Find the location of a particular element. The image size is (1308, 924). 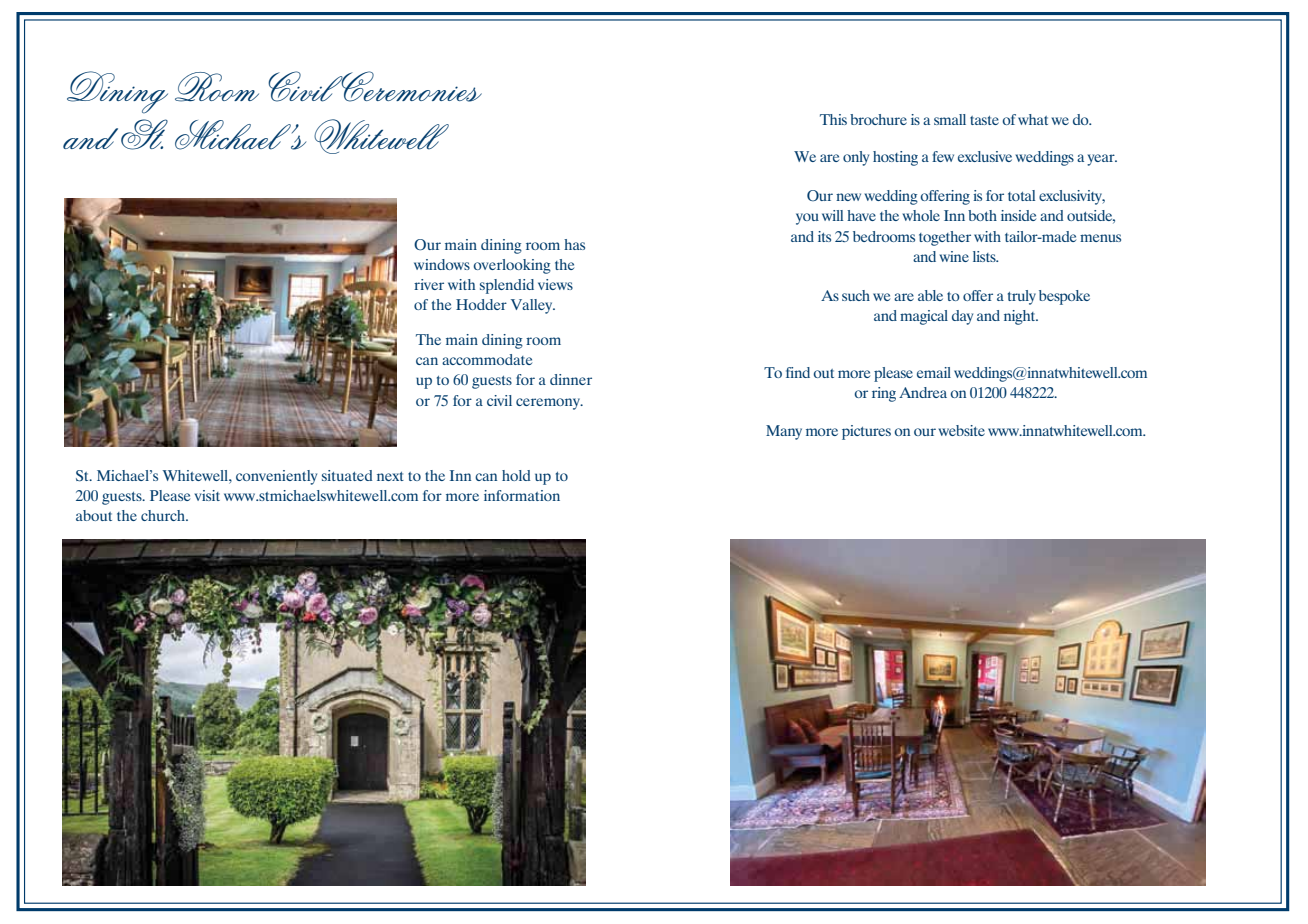

Ceremonies is located at coordinates (410, 86).
